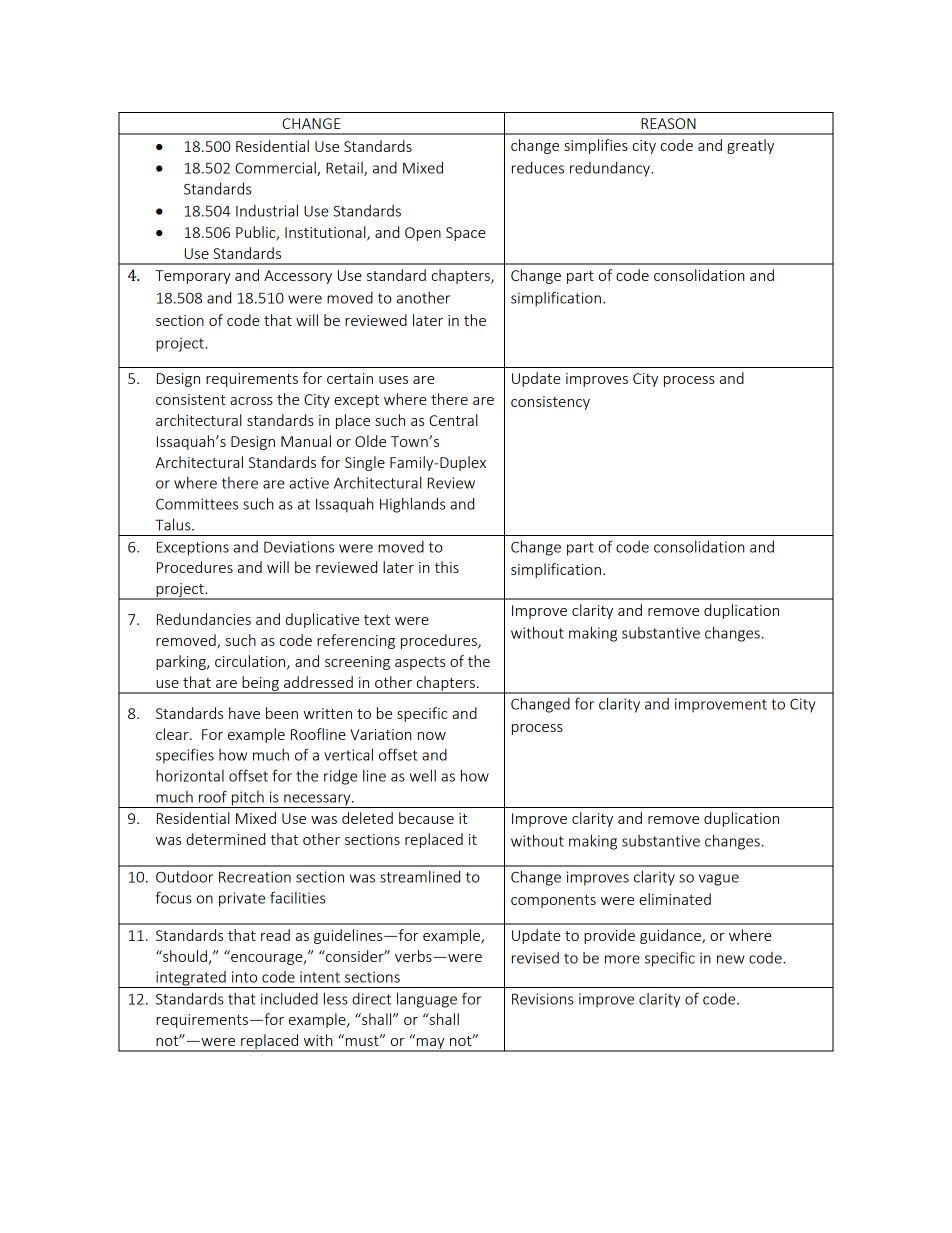  Describe the element at coordinates (453, 420) in the screenshot. I see `Central` at that location.
